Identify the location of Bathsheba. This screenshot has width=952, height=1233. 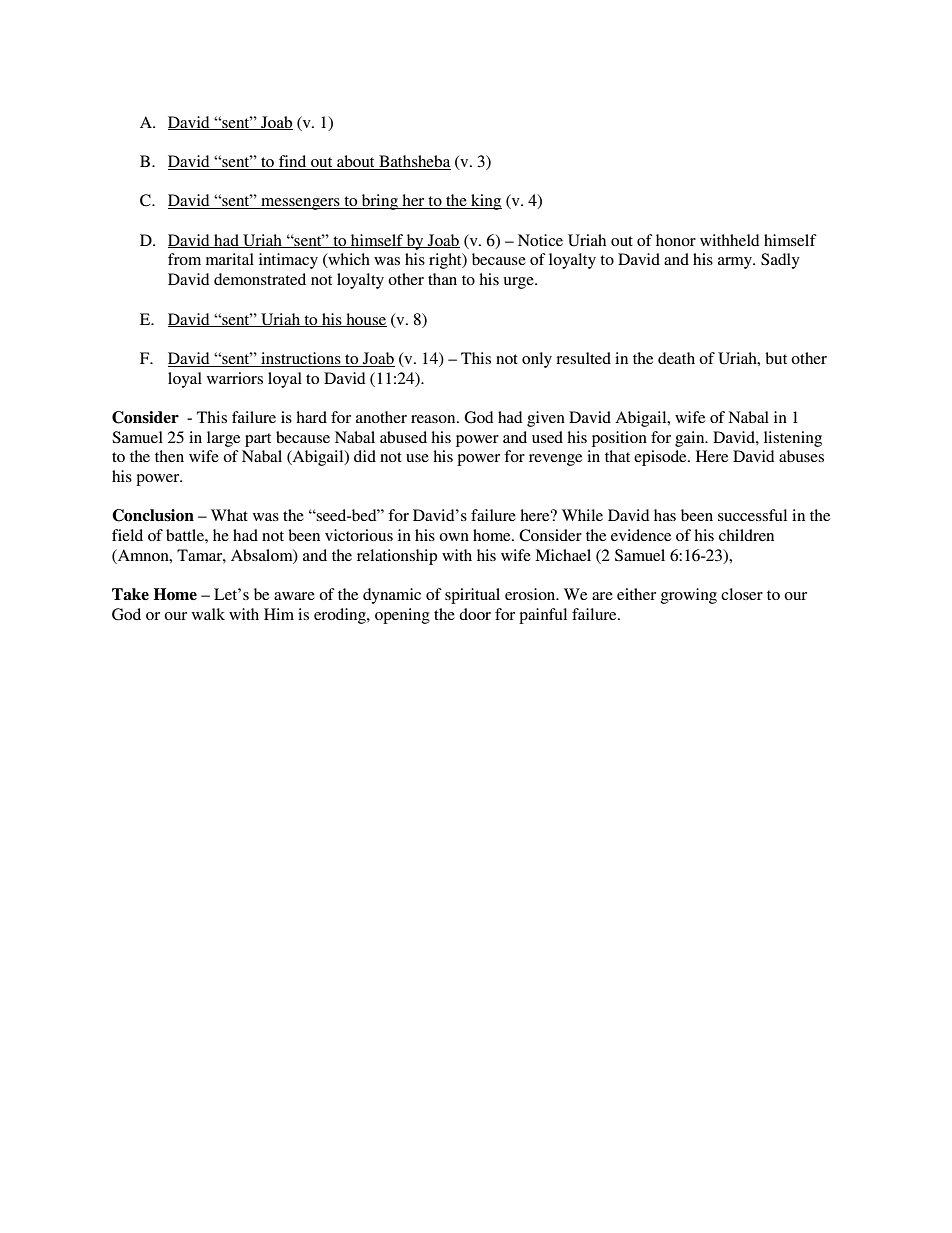
(414, 162).
